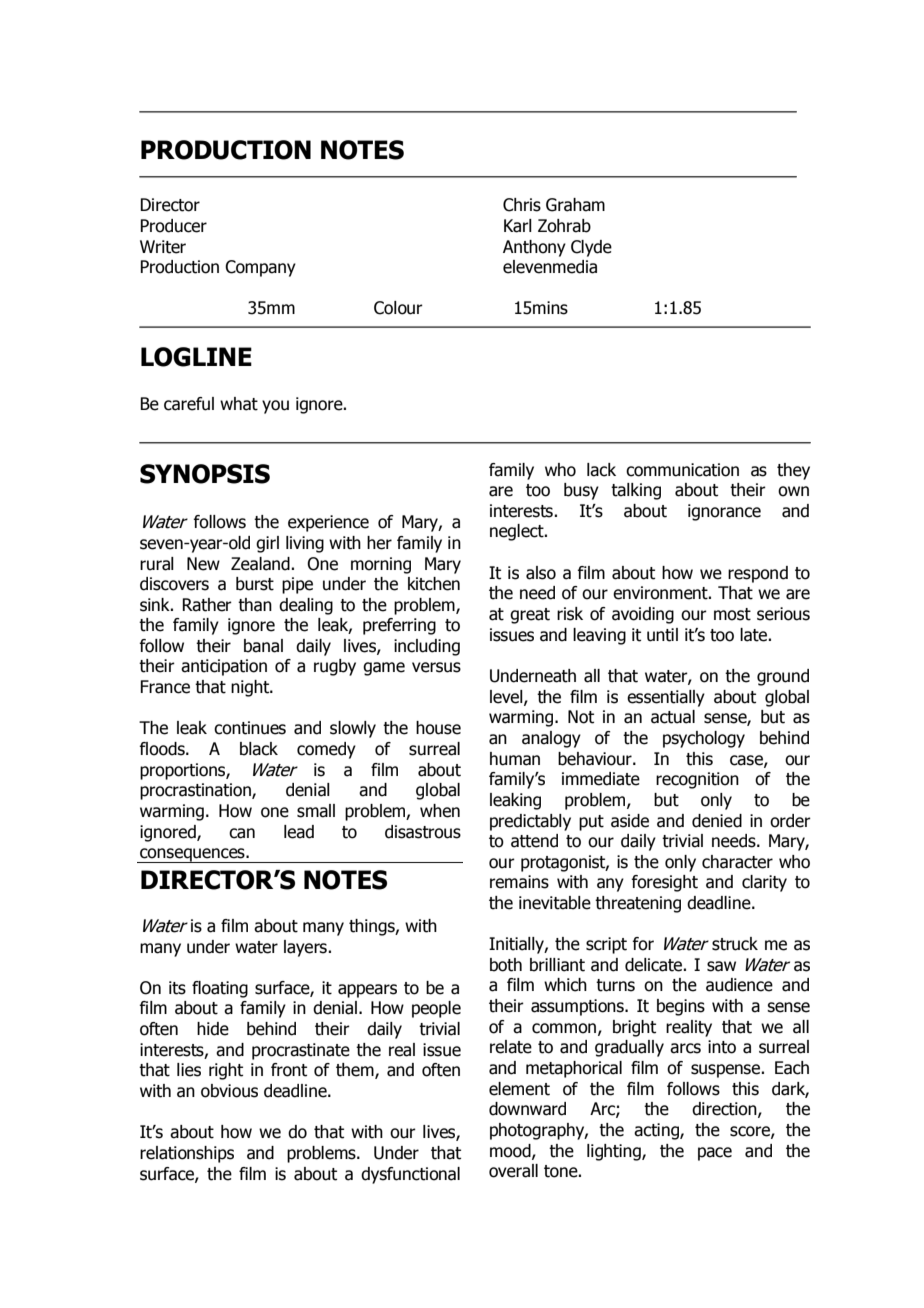 This page has width=924, height=1308. What do you see at coordinates (518, 226) in the page?
I see `Karl` at bounding box center [518, 226].
